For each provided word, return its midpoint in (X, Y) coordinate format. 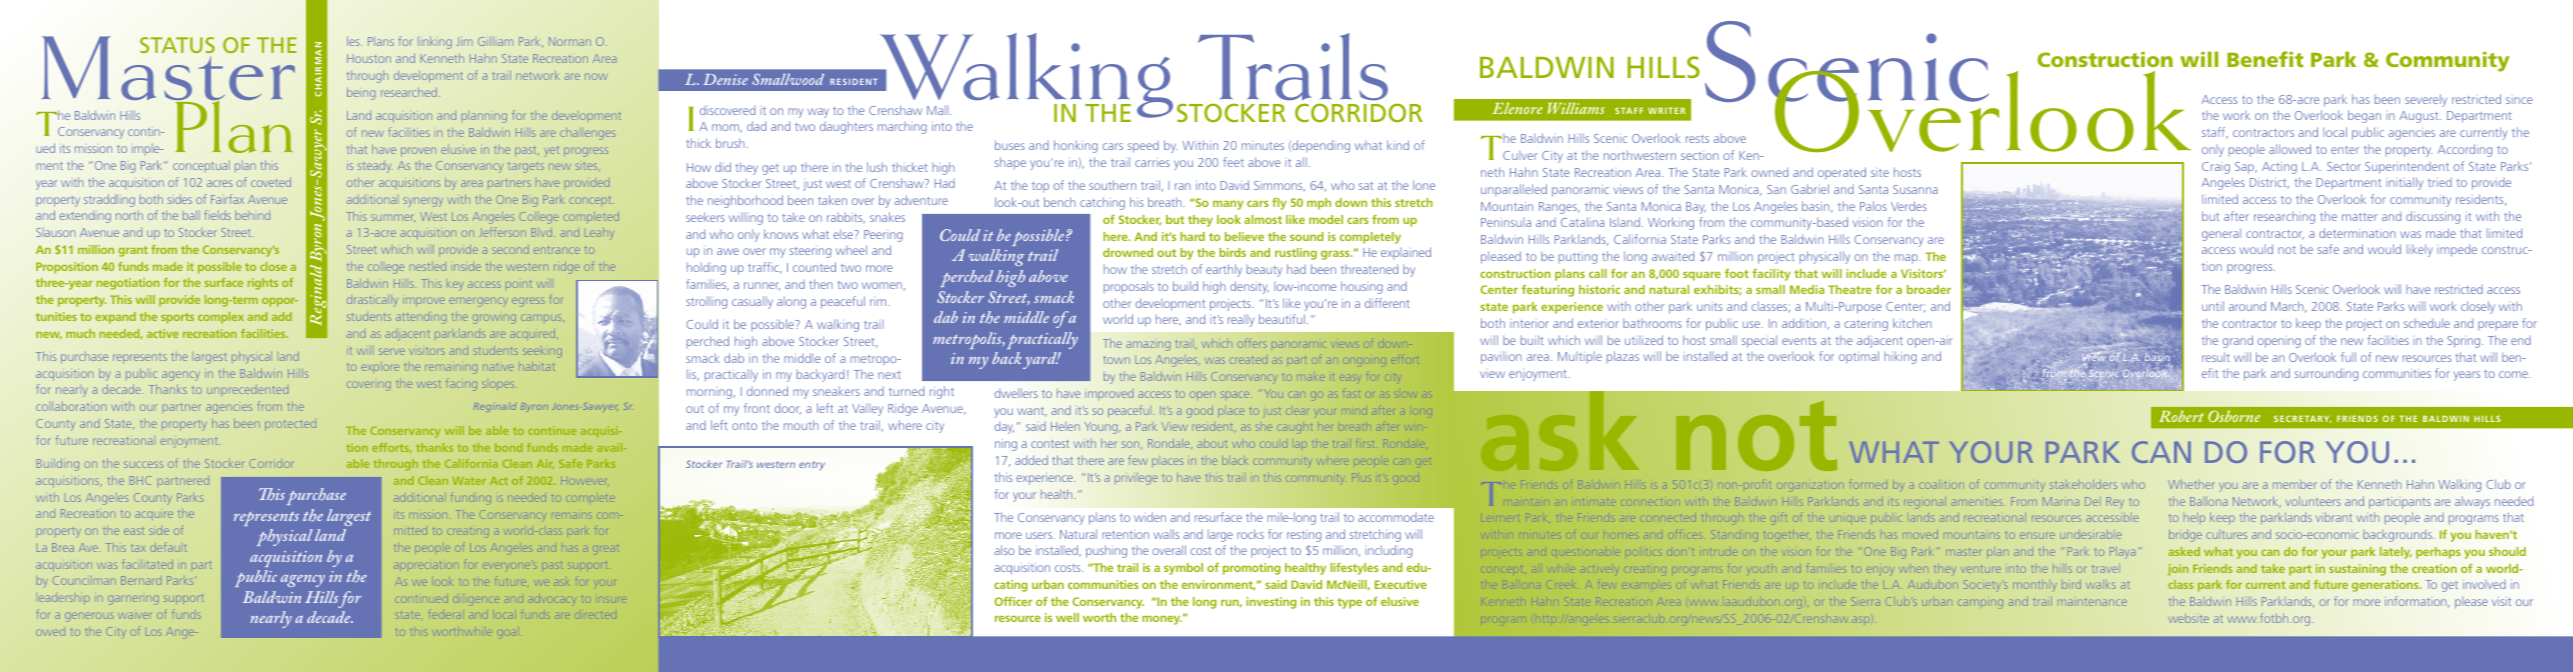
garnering (133, 600)
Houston (369, 58)
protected (290, 425)
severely (2426, 100)
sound (1307, 236)
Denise (725, 79)
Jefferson (502, 232)
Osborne (2234, 416)
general (2221, 234)
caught (1296, 427)
